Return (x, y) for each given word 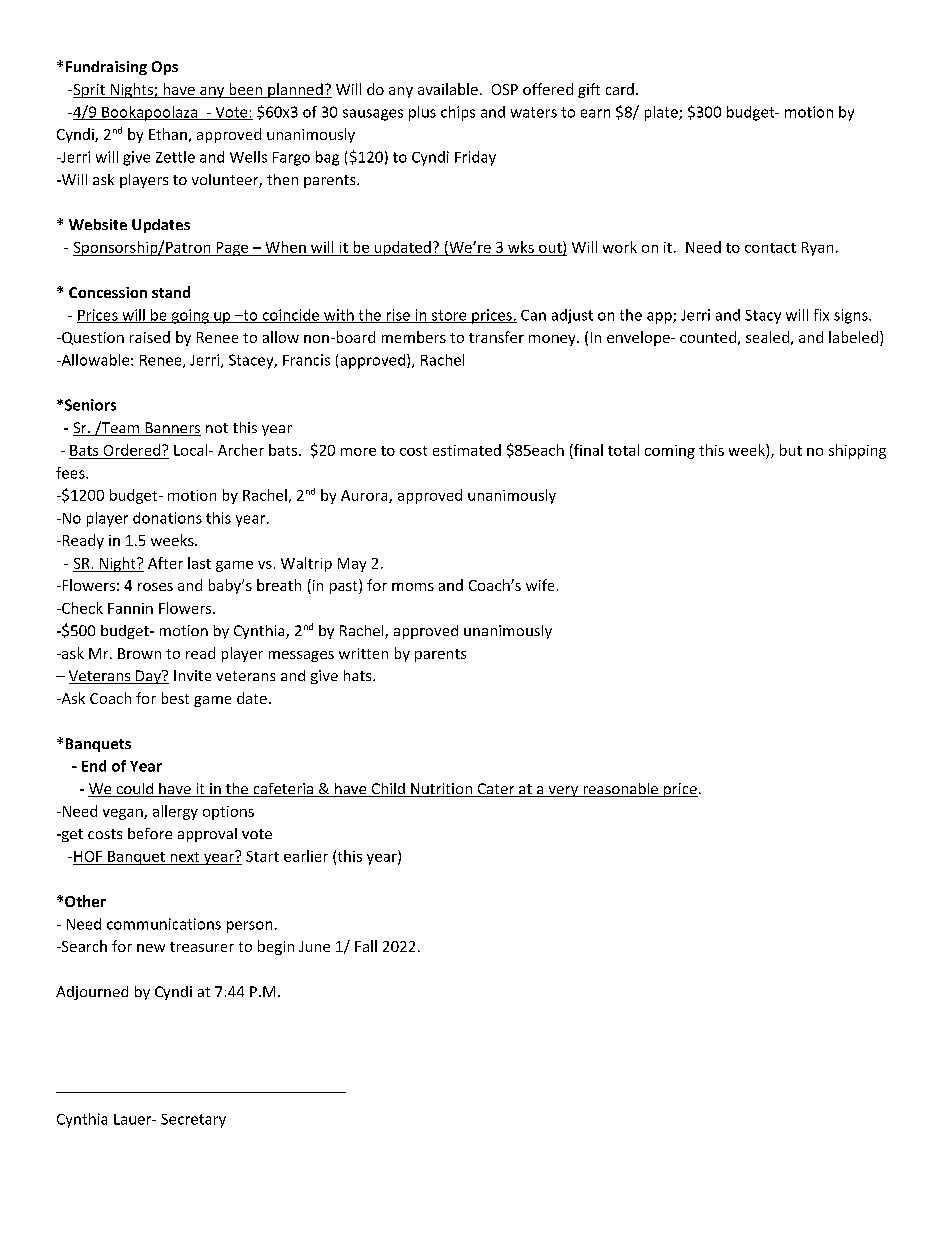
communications (164, 924)
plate (662, 113)
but (791, 450)
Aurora (365, 496)
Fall (366, 946)
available (448, 89)
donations (167, 518)
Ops (165, 68)
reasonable (621, 790)
